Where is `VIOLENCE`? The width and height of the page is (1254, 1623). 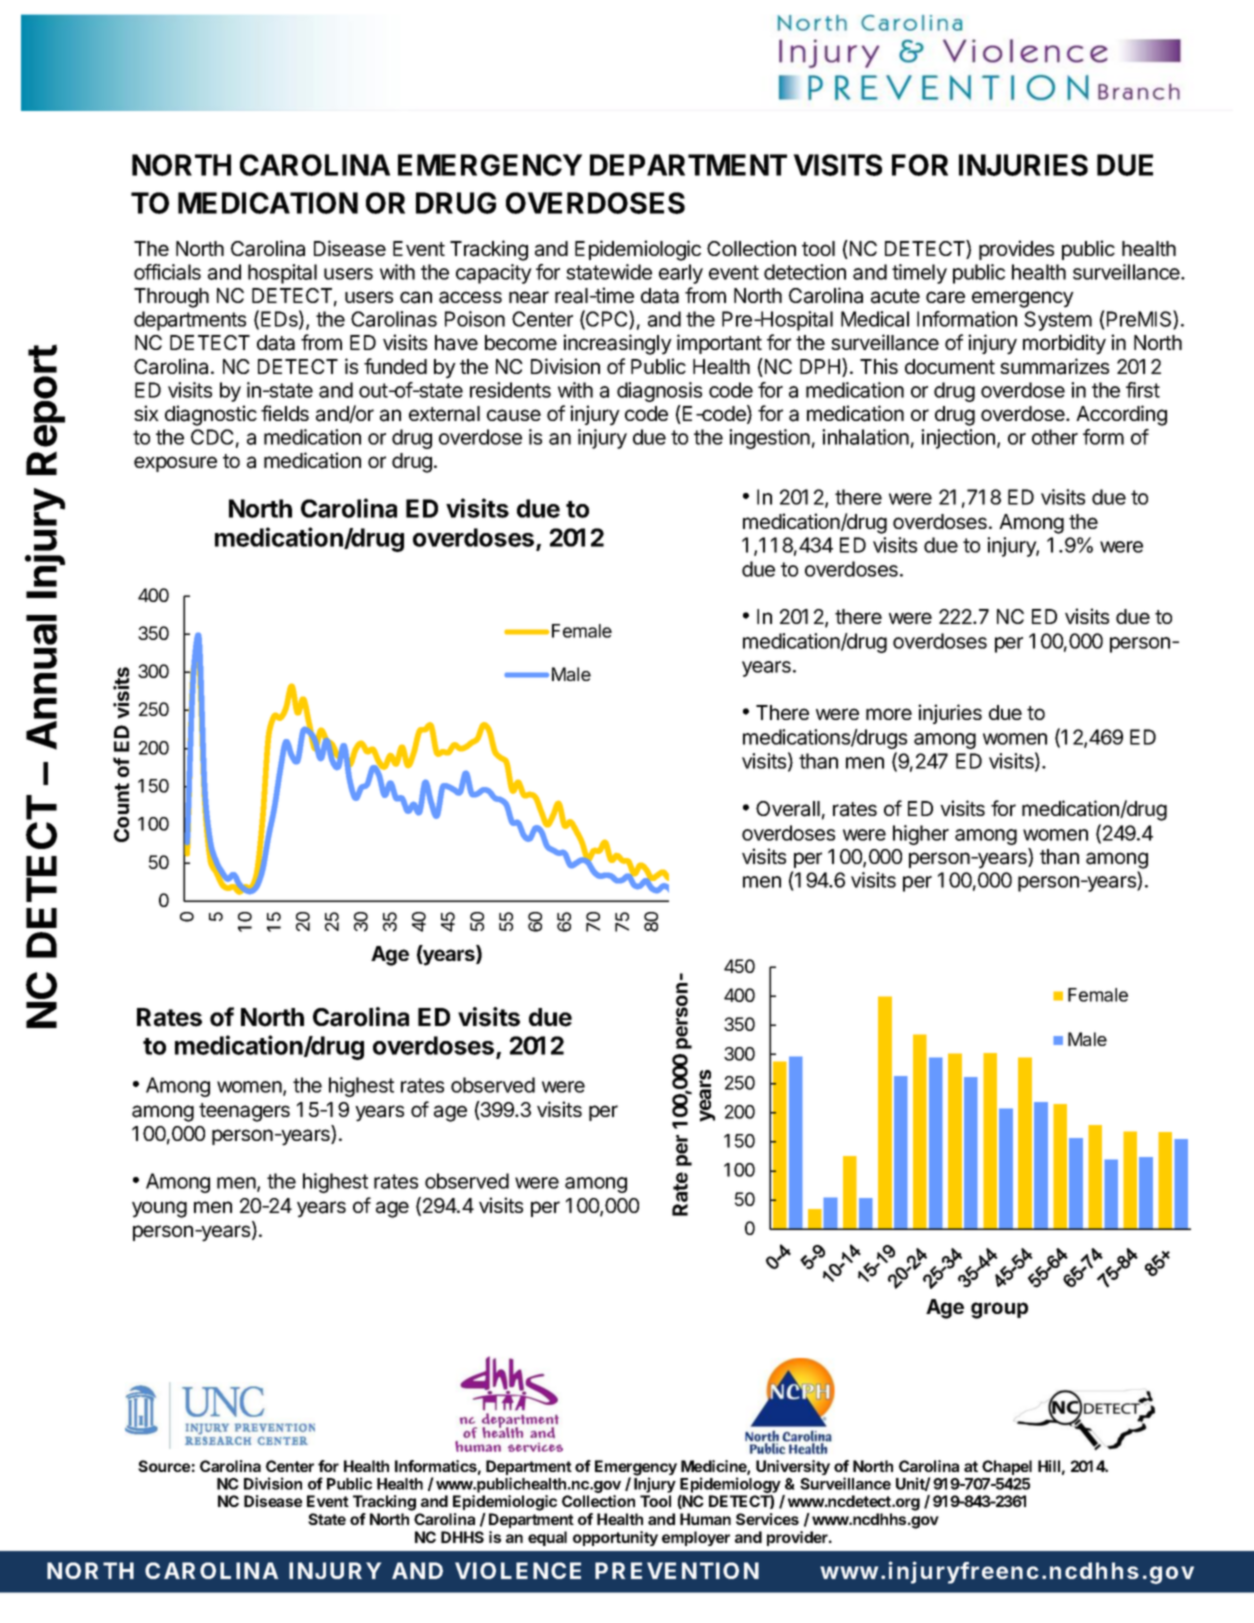 VIOLENCE is located at coordinates (518, 1570).
